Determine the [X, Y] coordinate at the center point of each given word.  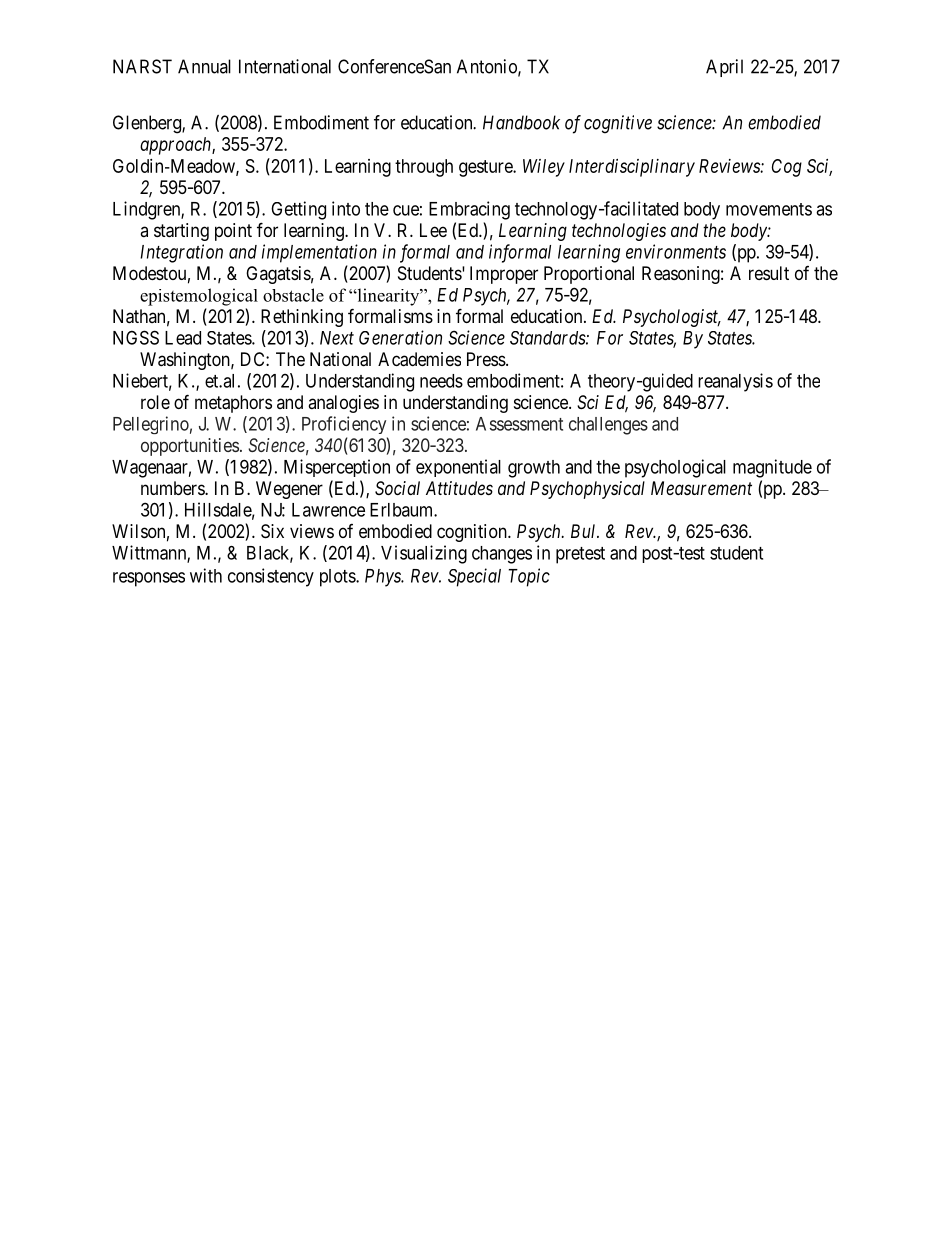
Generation [400, 337]
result [769, 273]
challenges [608, 426]
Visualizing [424, 554]
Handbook [521, 122]
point [233, 232]
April [724, 68]
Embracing [469, 210]
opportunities [190, 447]
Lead [183, 338]
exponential [458, 468]
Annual [204, 66]
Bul [585, 531]
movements [769, 209]
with [206, 575]
